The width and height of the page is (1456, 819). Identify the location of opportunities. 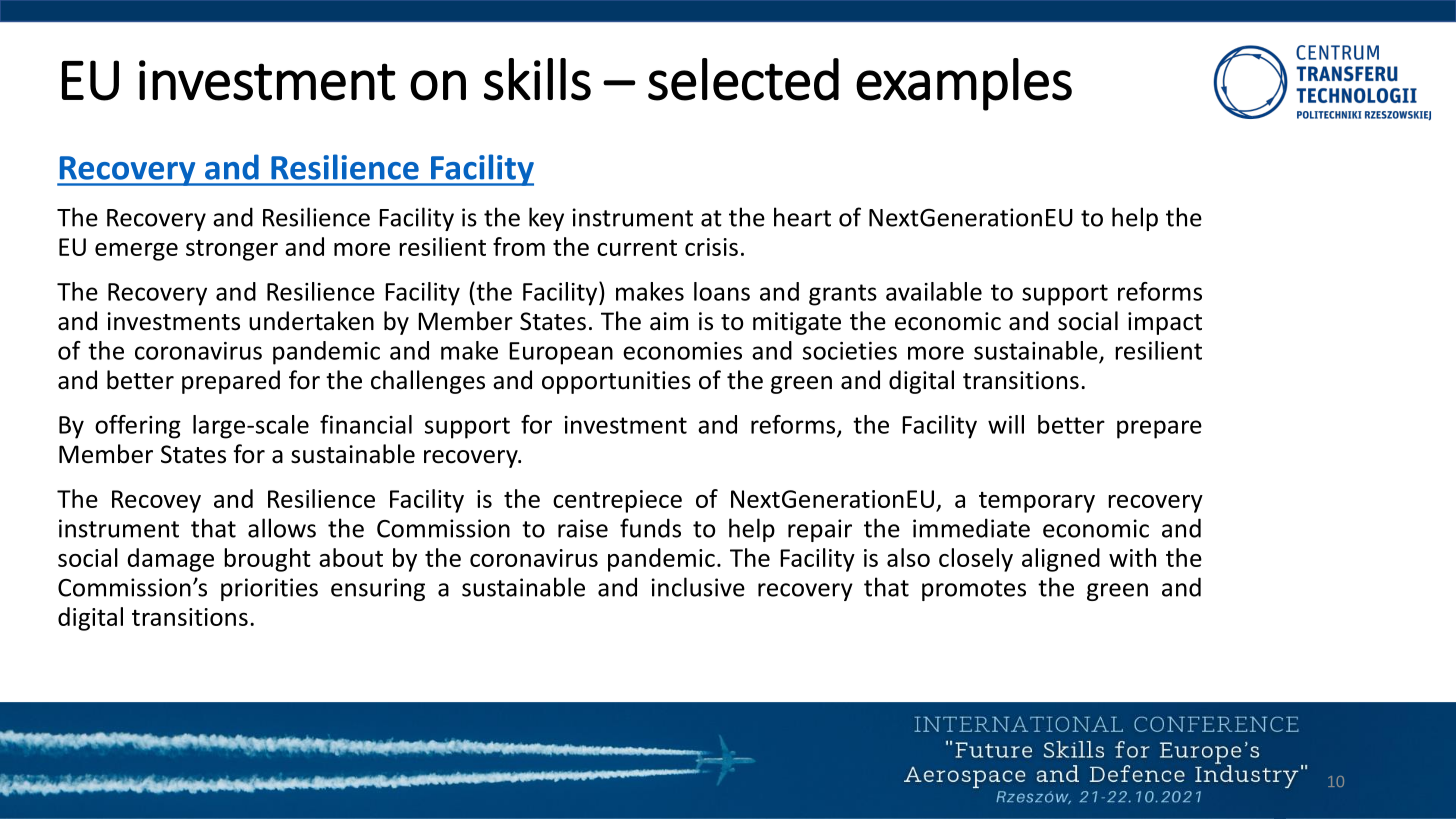
(616, 382).
